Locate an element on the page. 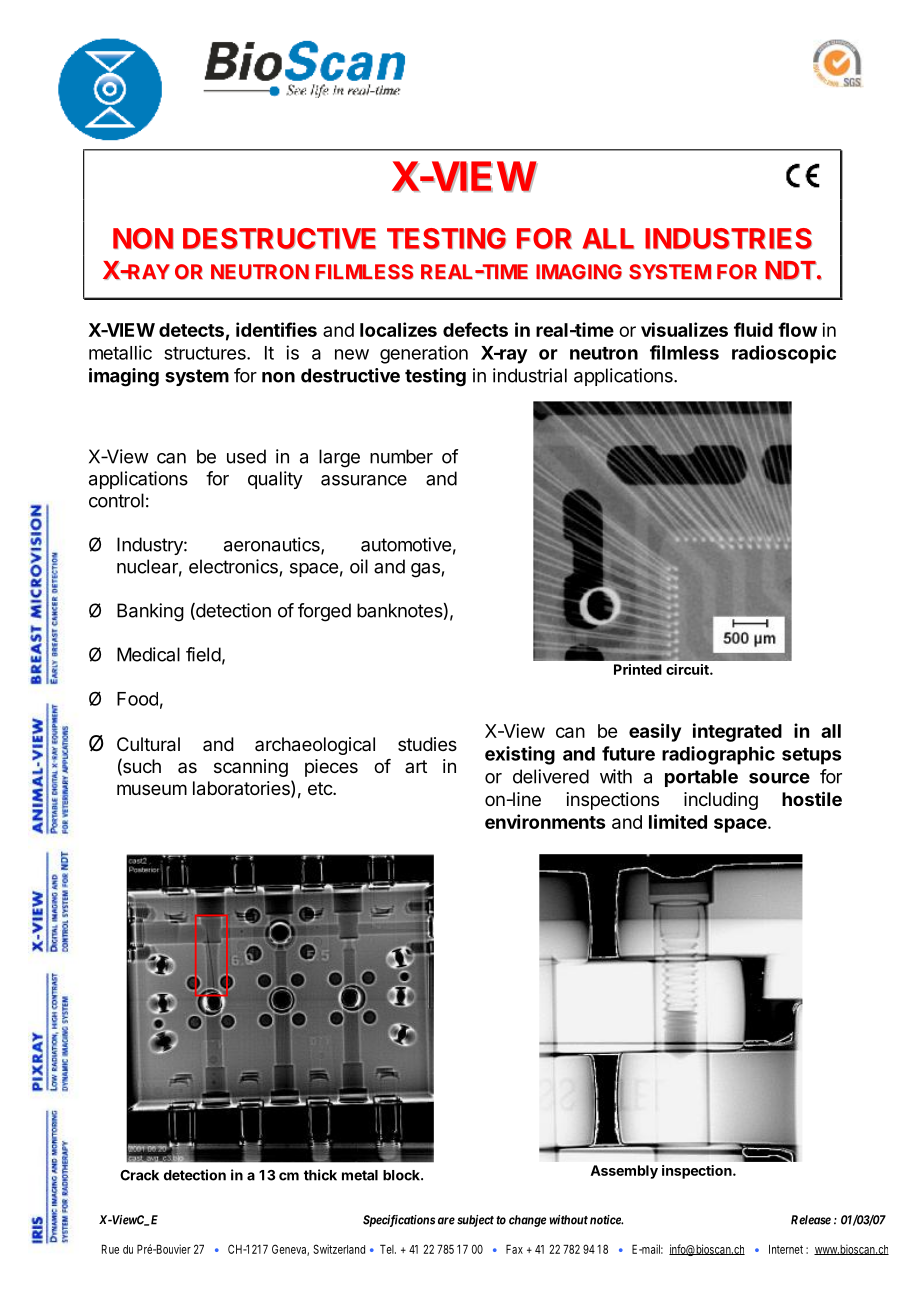  electronics is located at coordinates (233, 566).
